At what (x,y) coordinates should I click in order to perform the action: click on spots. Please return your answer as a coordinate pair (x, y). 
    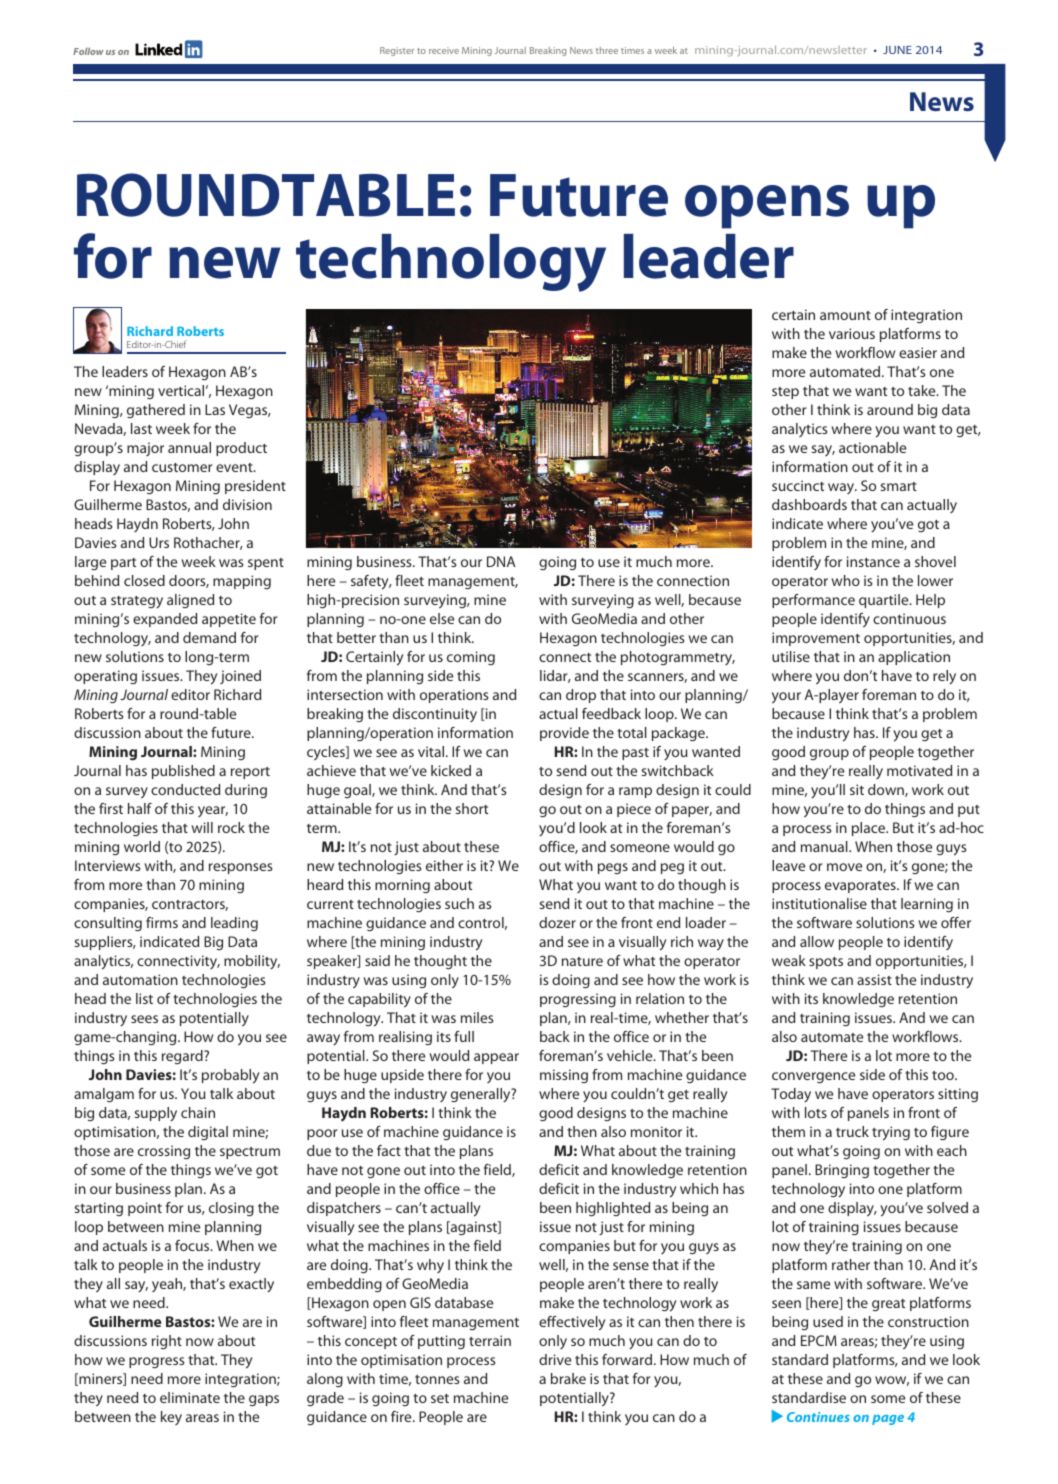
    Looking at the image, I should click on (826, 963).
